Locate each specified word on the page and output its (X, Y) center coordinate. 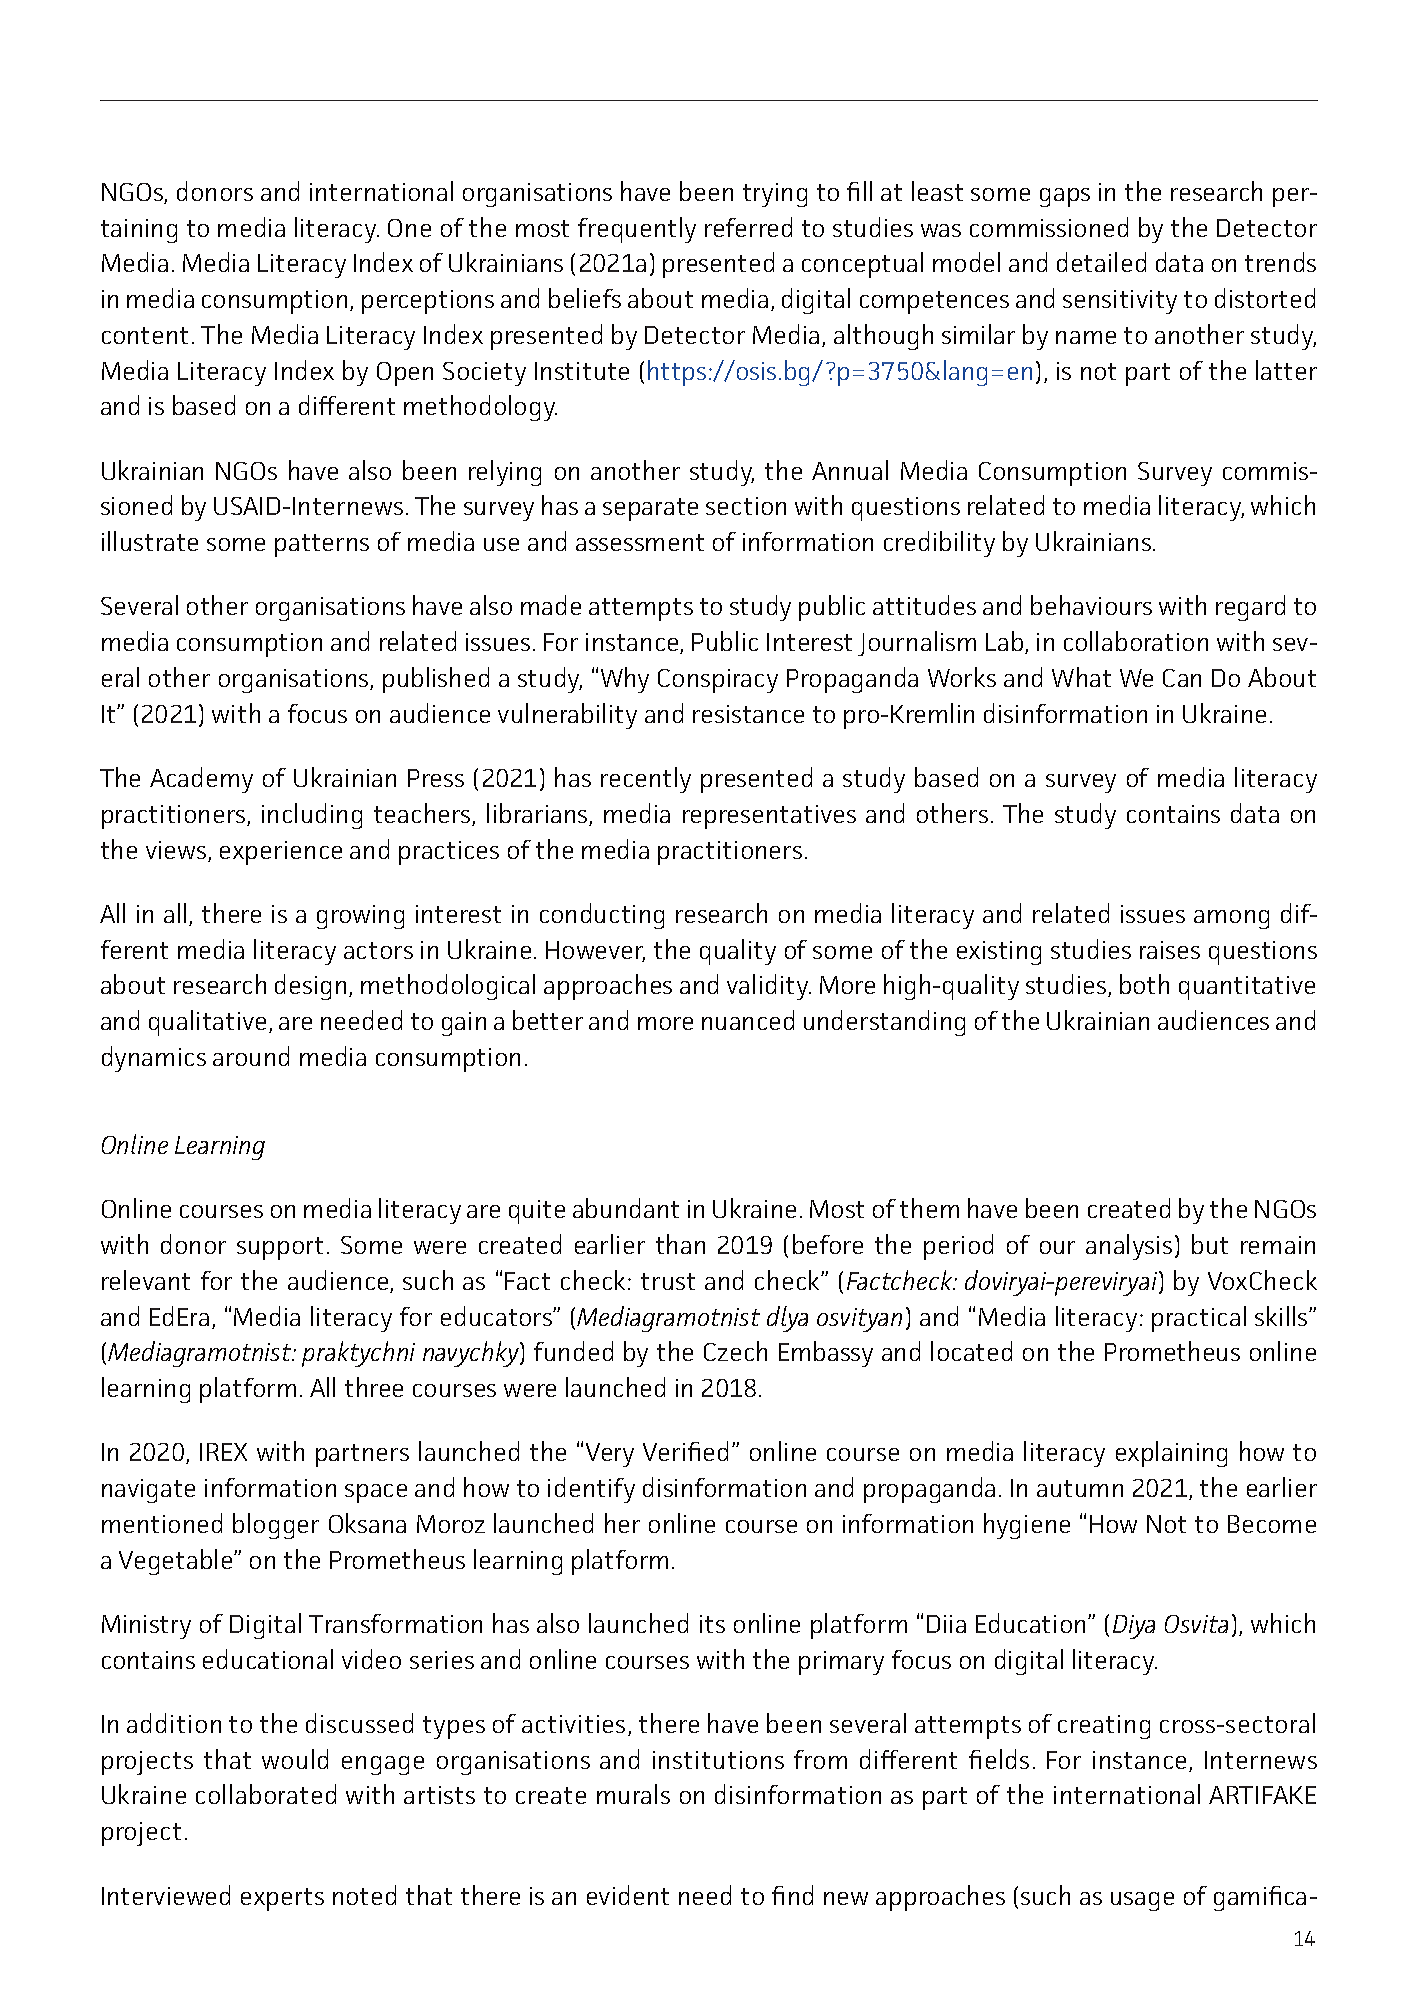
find (792, 1895)
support (280, 1248)
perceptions (428, 302)
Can (1182, 678)
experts (282, 1899)
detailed (1101, 262)
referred (748, 227)
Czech (735, 1351)
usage (1142, 1901)
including (312, 816)
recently (646, 780)
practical (1199, 1319)
